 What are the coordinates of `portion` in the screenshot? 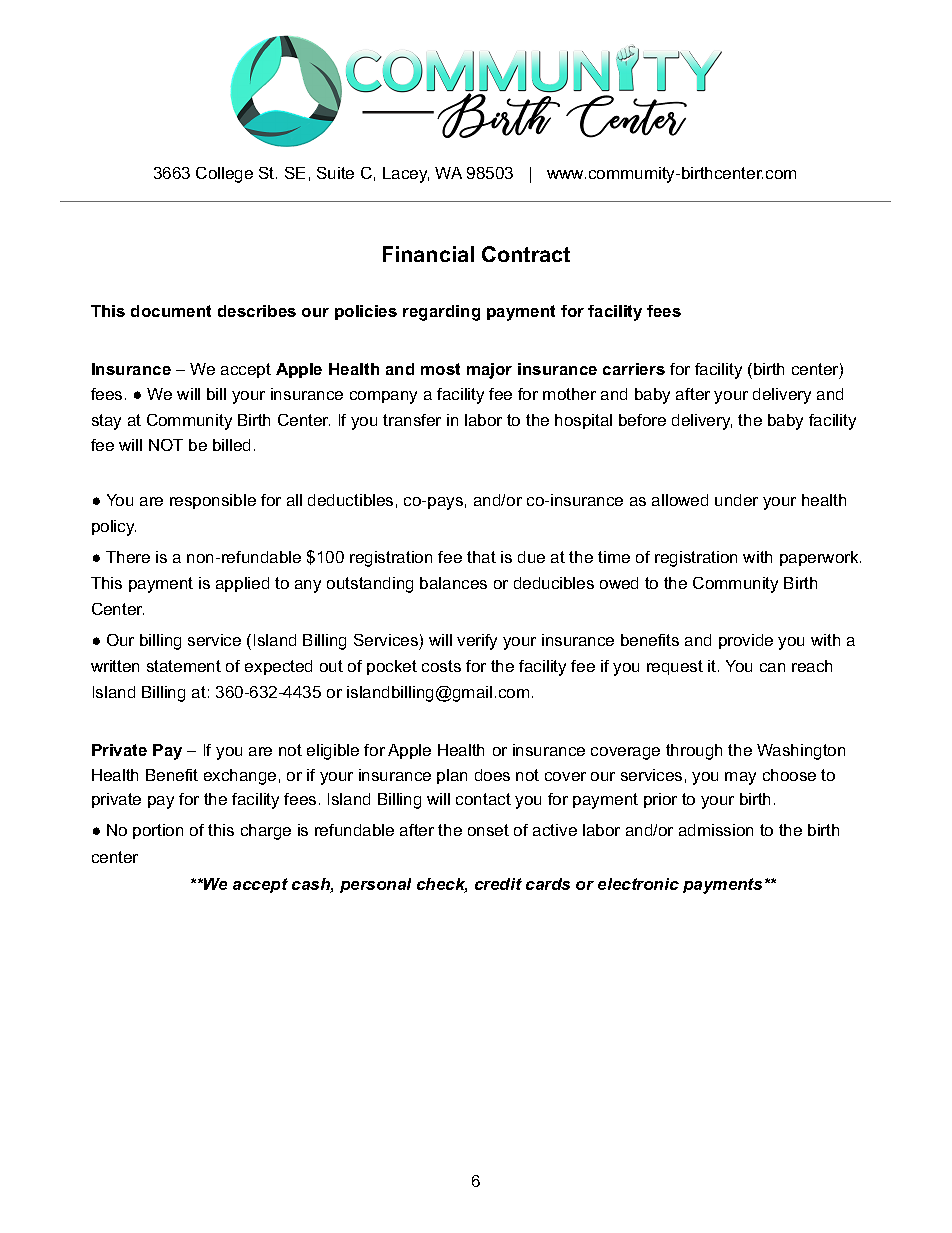 It's located at (158, 831).
